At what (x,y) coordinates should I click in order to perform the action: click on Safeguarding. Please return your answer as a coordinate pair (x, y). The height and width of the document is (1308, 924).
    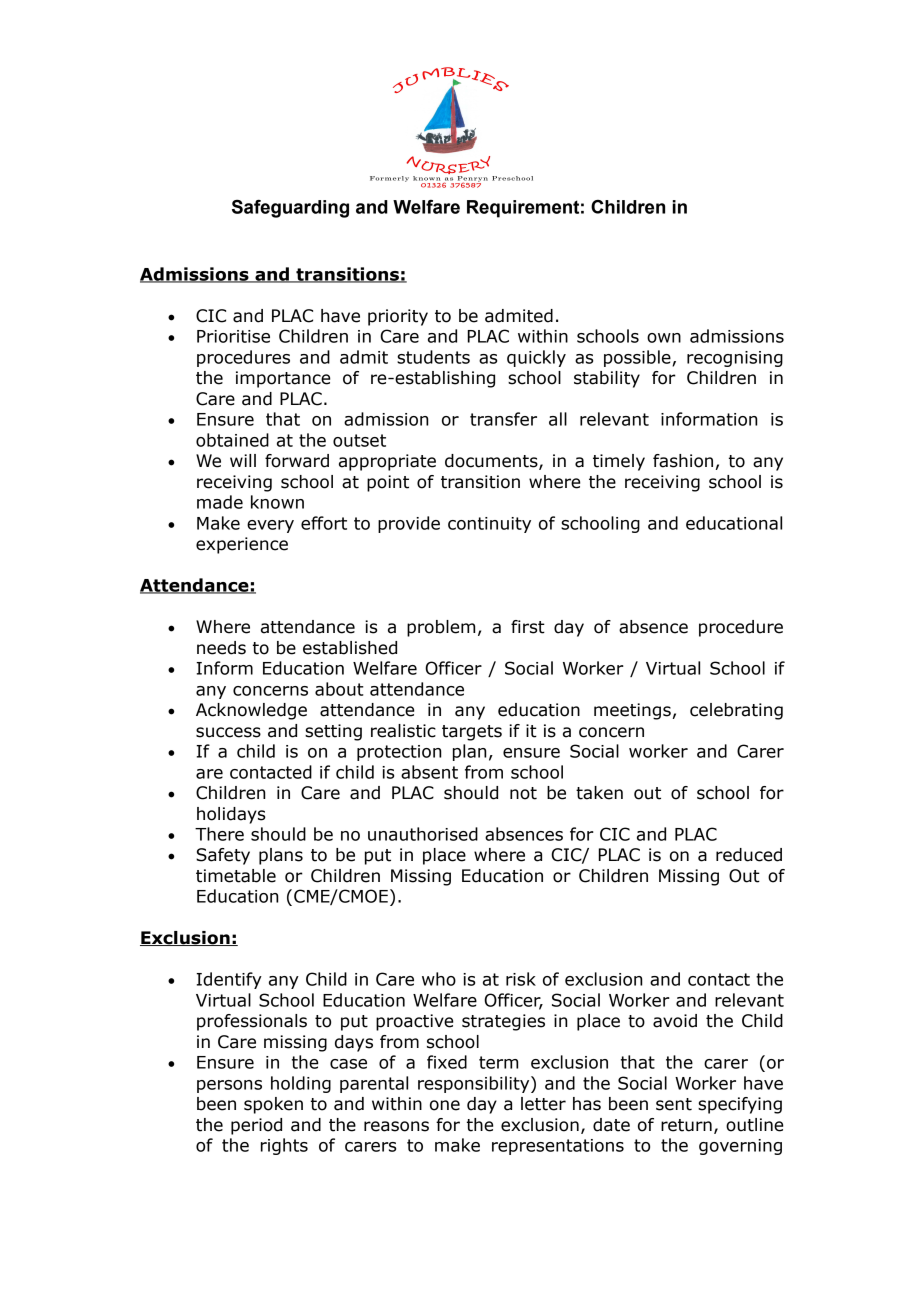
    Looking at the image, I should click on (290, 209).
